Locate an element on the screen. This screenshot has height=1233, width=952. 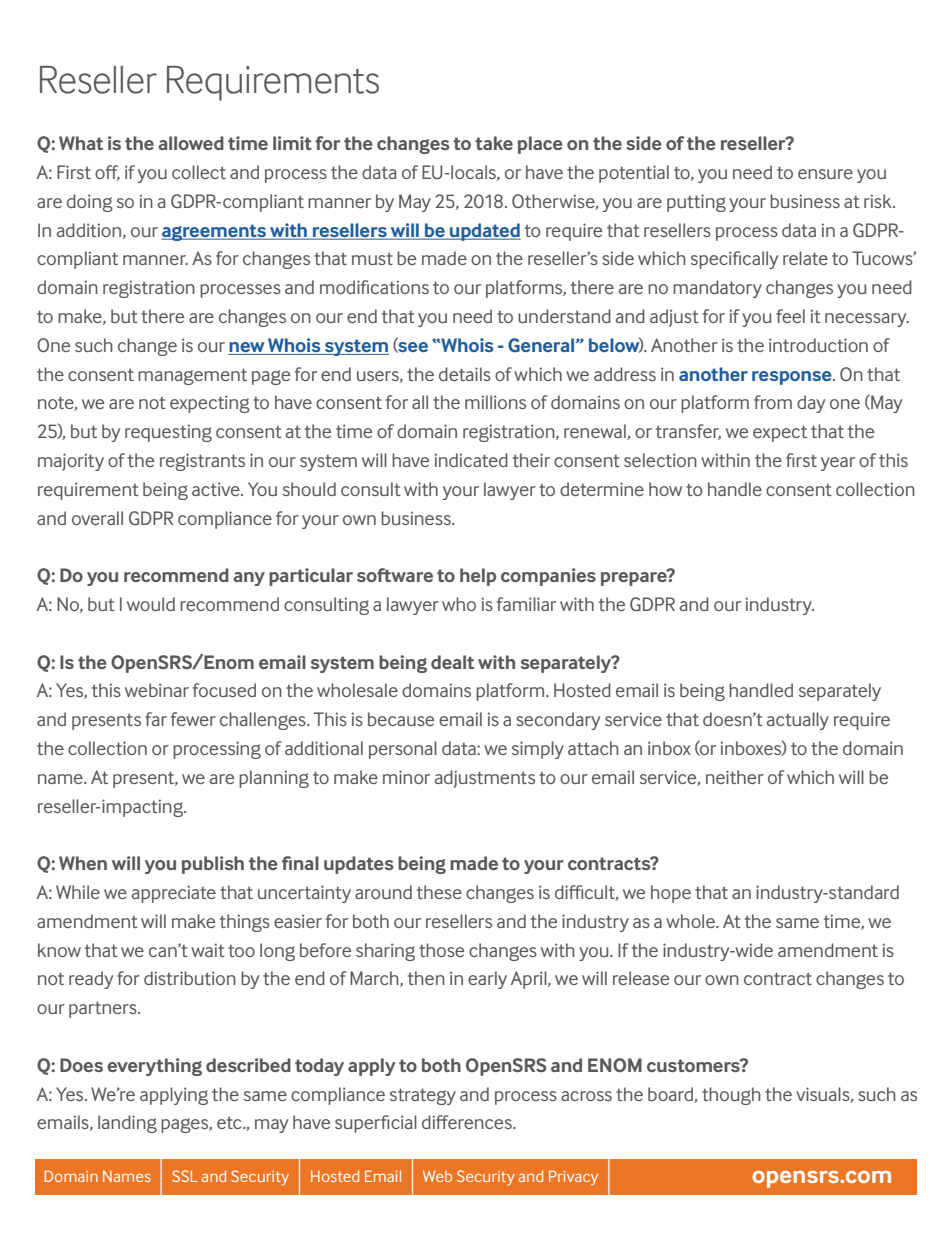
differences is located at coordinates (468, 1122).
